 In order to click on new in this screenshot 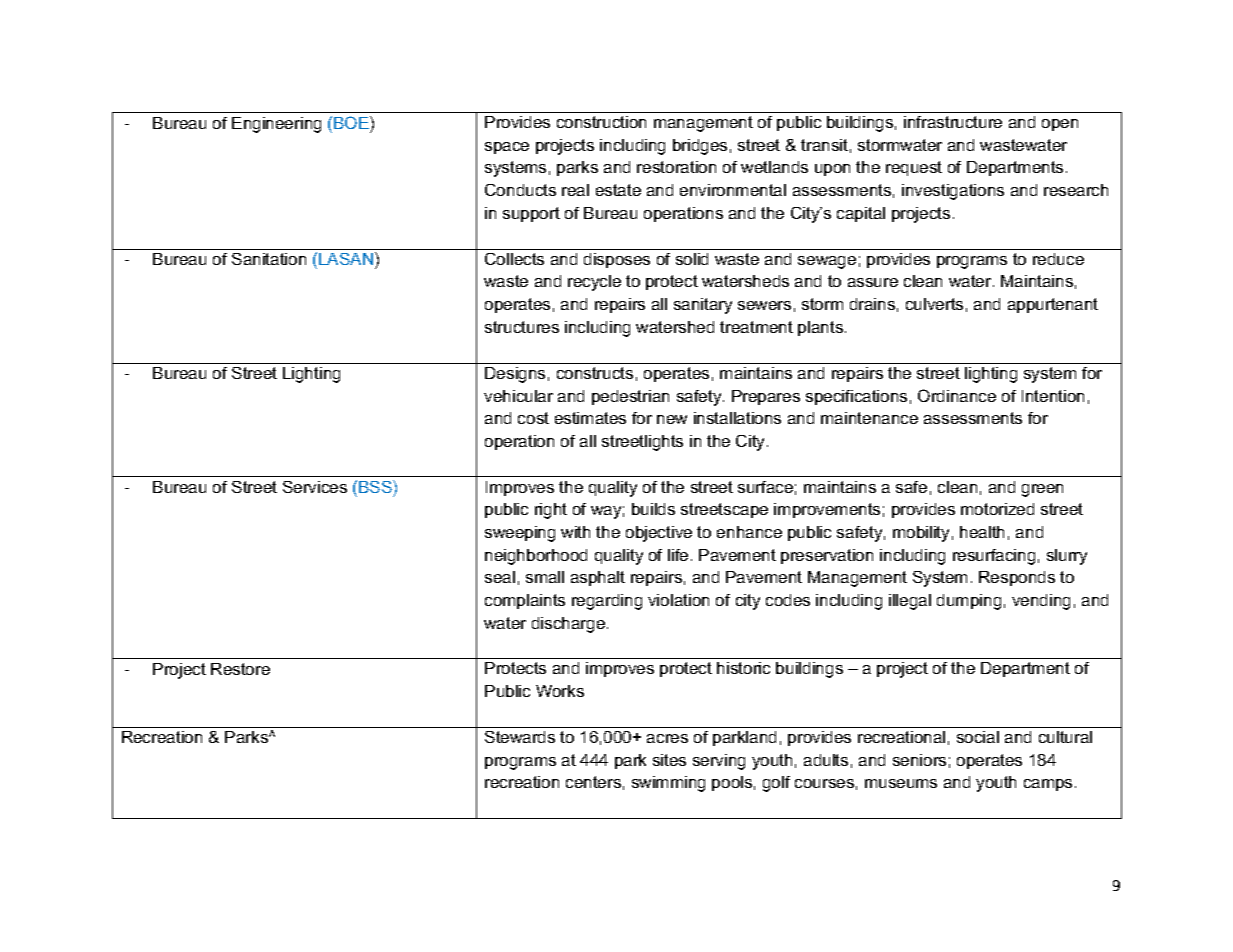, I will do `click(672, 419)`.
